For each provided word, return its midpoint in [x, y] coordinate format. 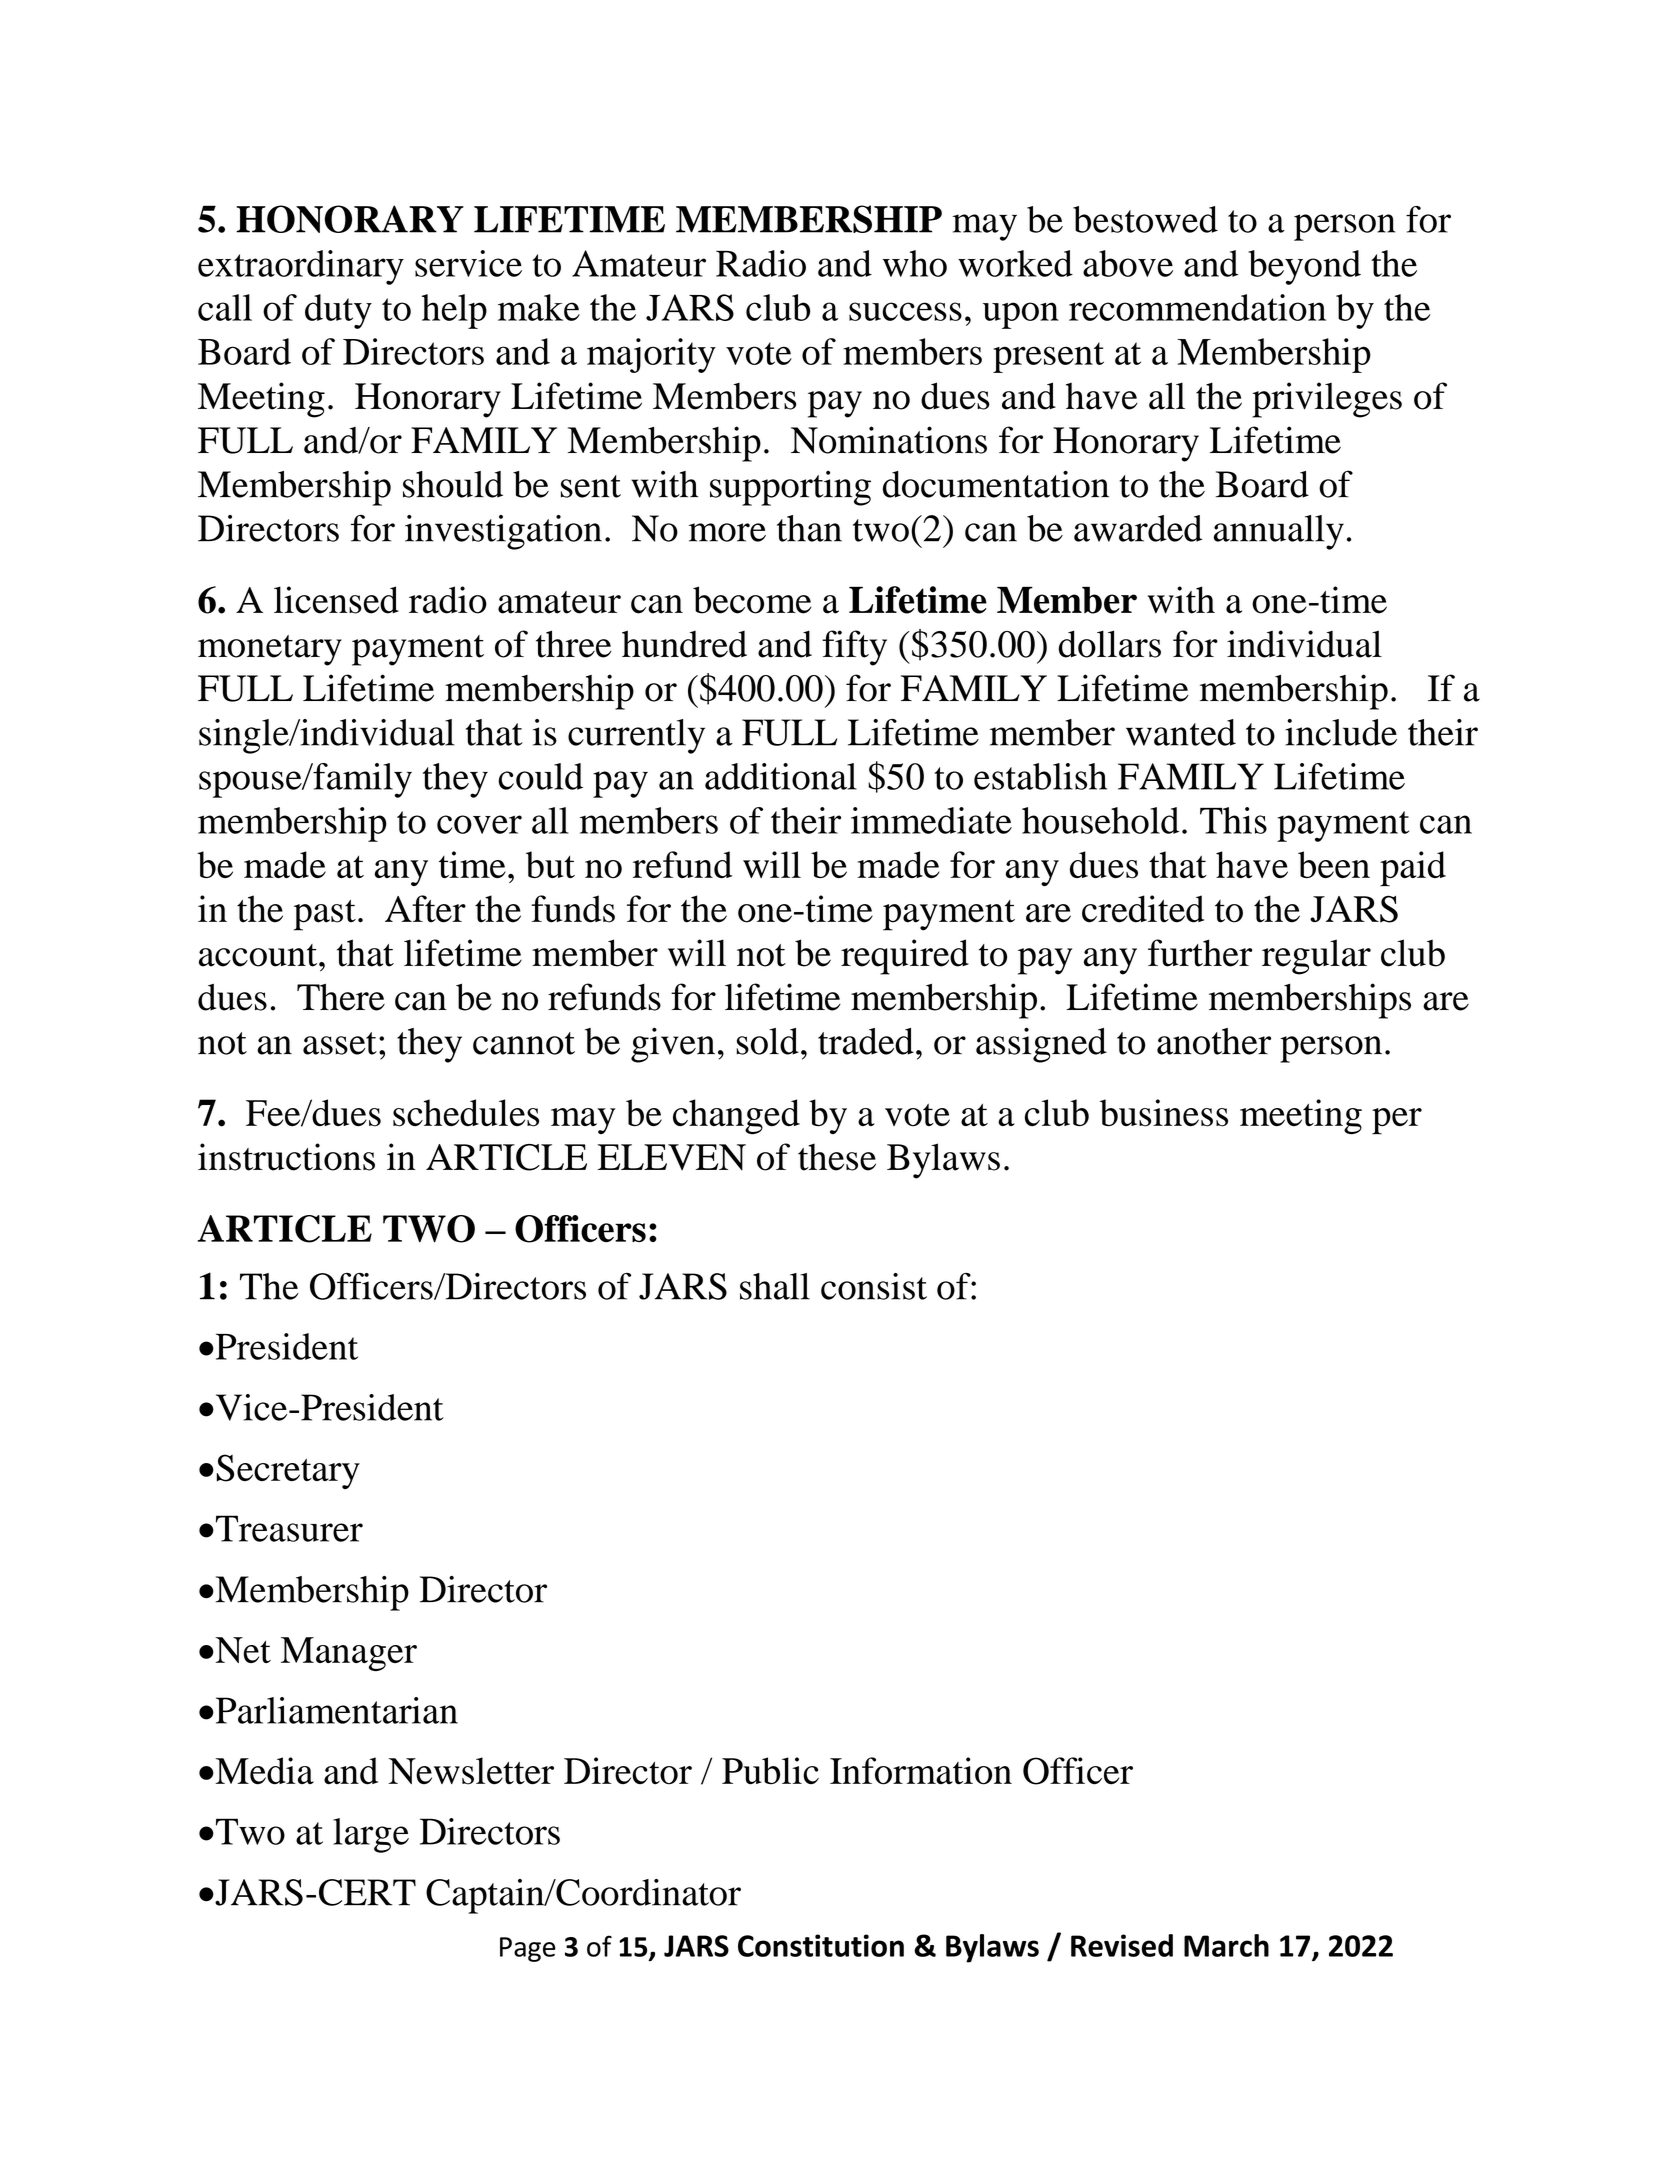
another [1214, 1041]
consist [874, 1286]
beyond [1304, 267]
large [371, 1835]
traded [866, 1041]
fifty [854, 648]
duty [338, 311]
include [1341, 732]
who [915, 263]
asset [340, 1043]
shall [775, 1286]
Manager [349, 1654]
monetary [270, 650]
